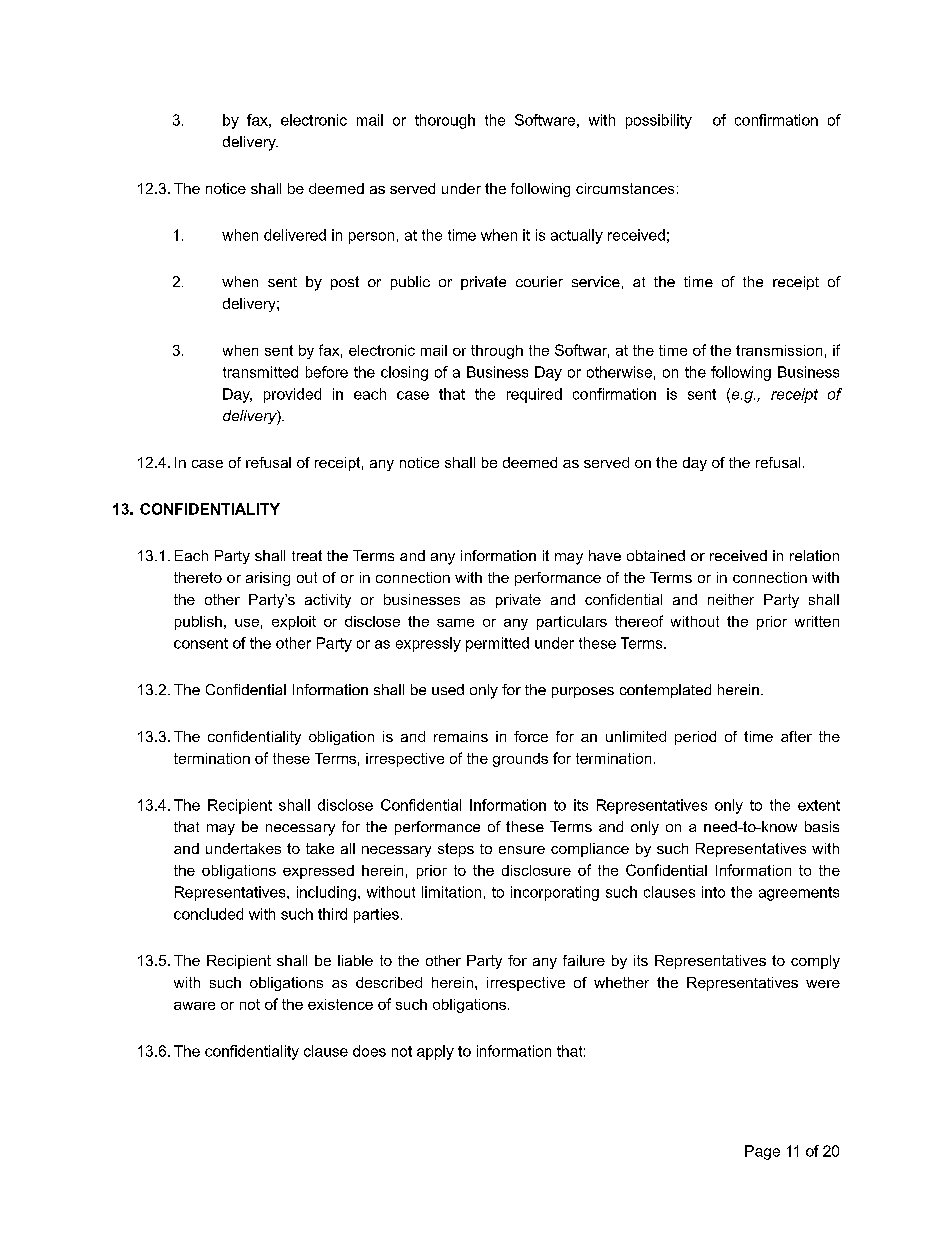 The width and height of the page is (952, 1233). I want to click on required, so click(534, 395).
